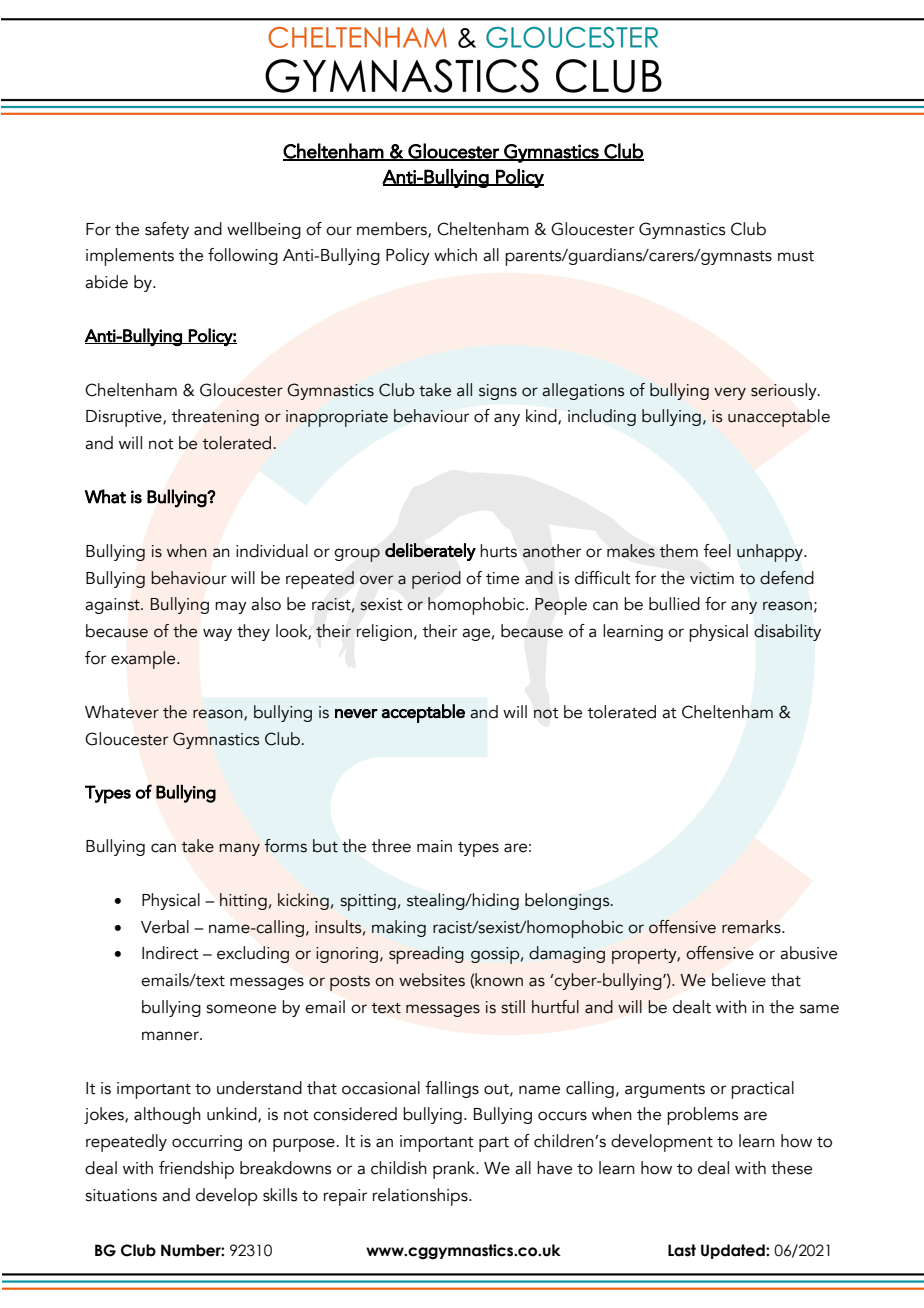 The width and height of the document is (924, 1308). I want to click on disability, so click(787, 632).
